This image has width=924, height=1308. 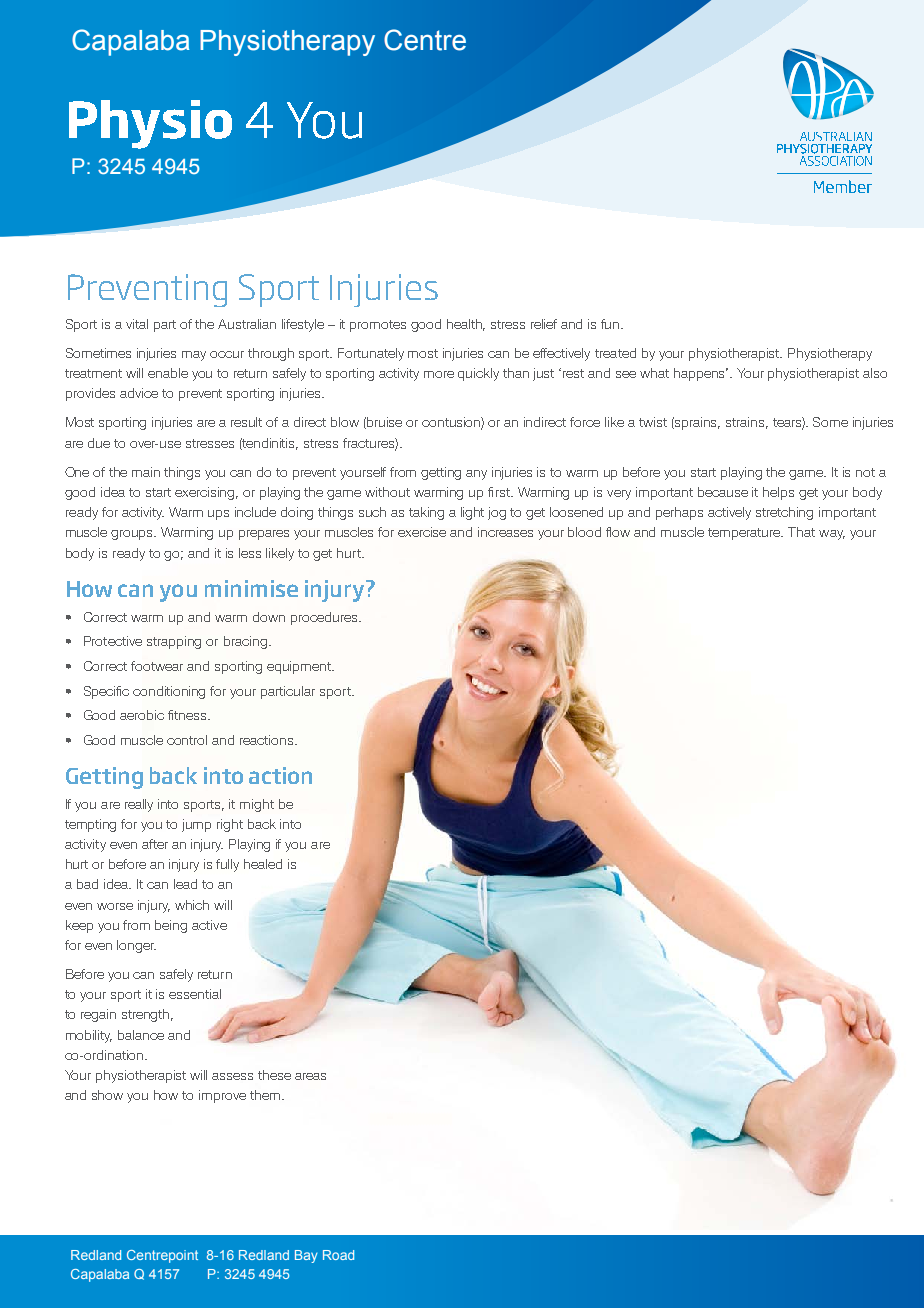 I want to click on health, so click(x=466, y=325).
